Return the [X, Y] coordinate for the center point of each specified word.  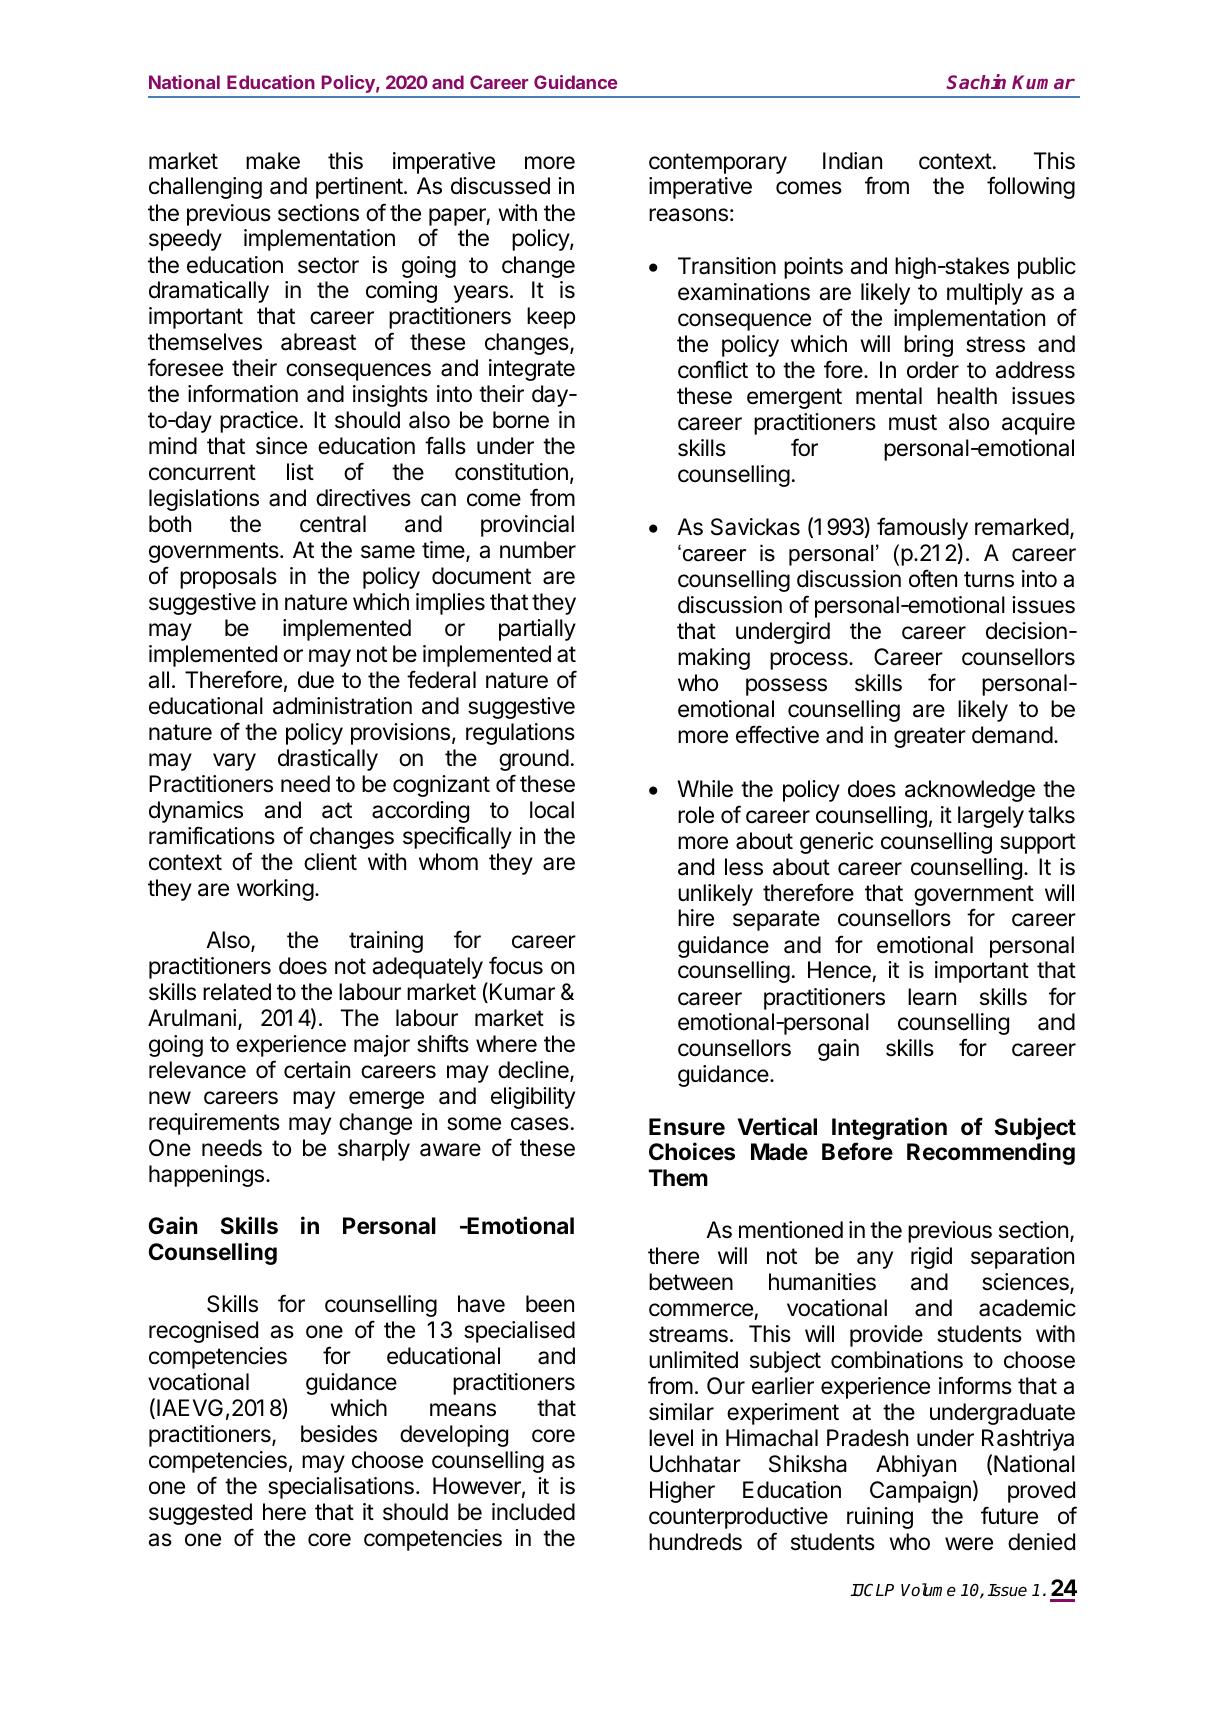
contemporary [718, 163]
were [969, 1544]
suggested [200, 1514]
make [273, 161]
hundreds [695, 1542]
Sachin [976, 81]
